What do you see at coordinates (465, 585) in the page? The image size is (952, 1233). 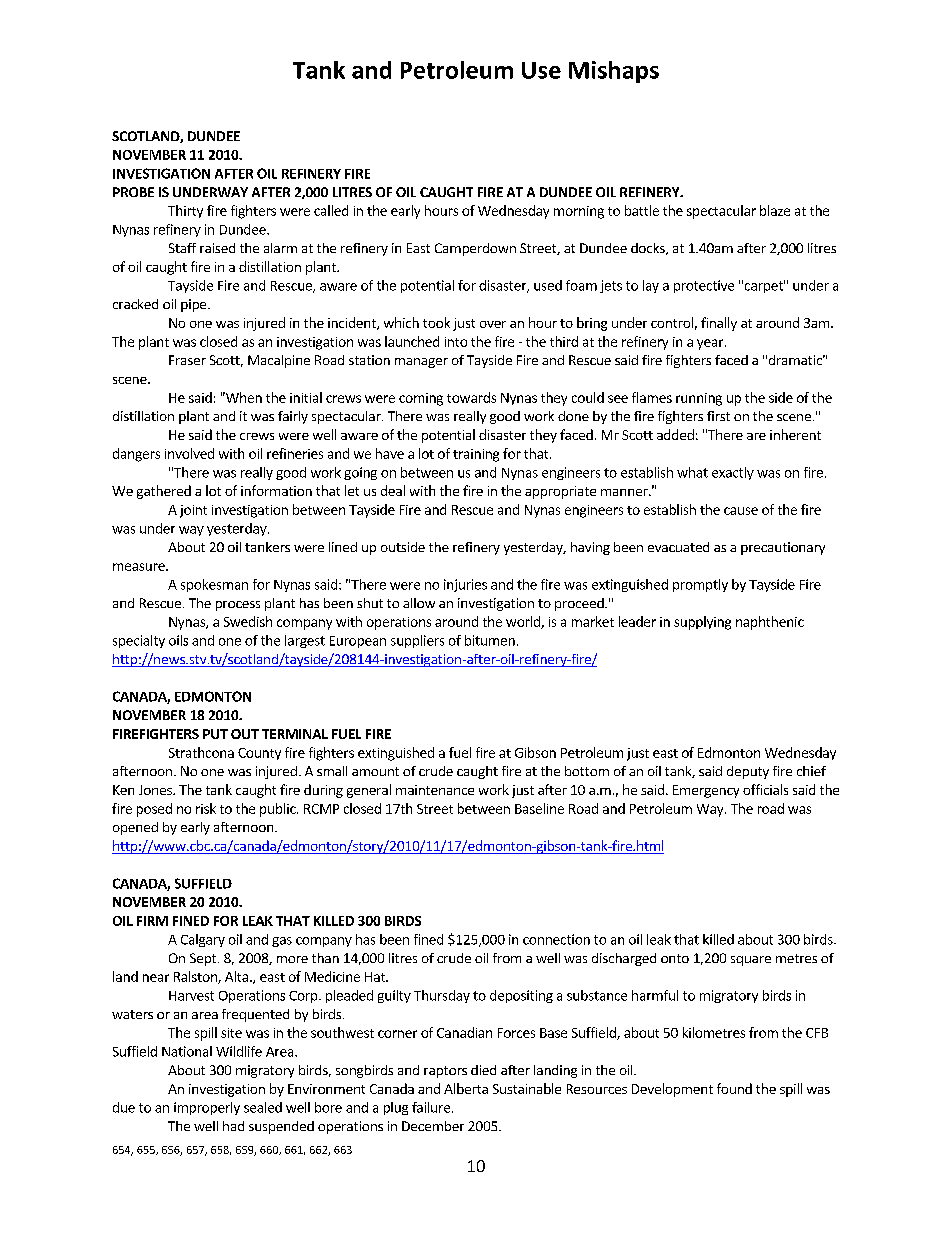 I see `injuries` at bounding box center [465, 585].
